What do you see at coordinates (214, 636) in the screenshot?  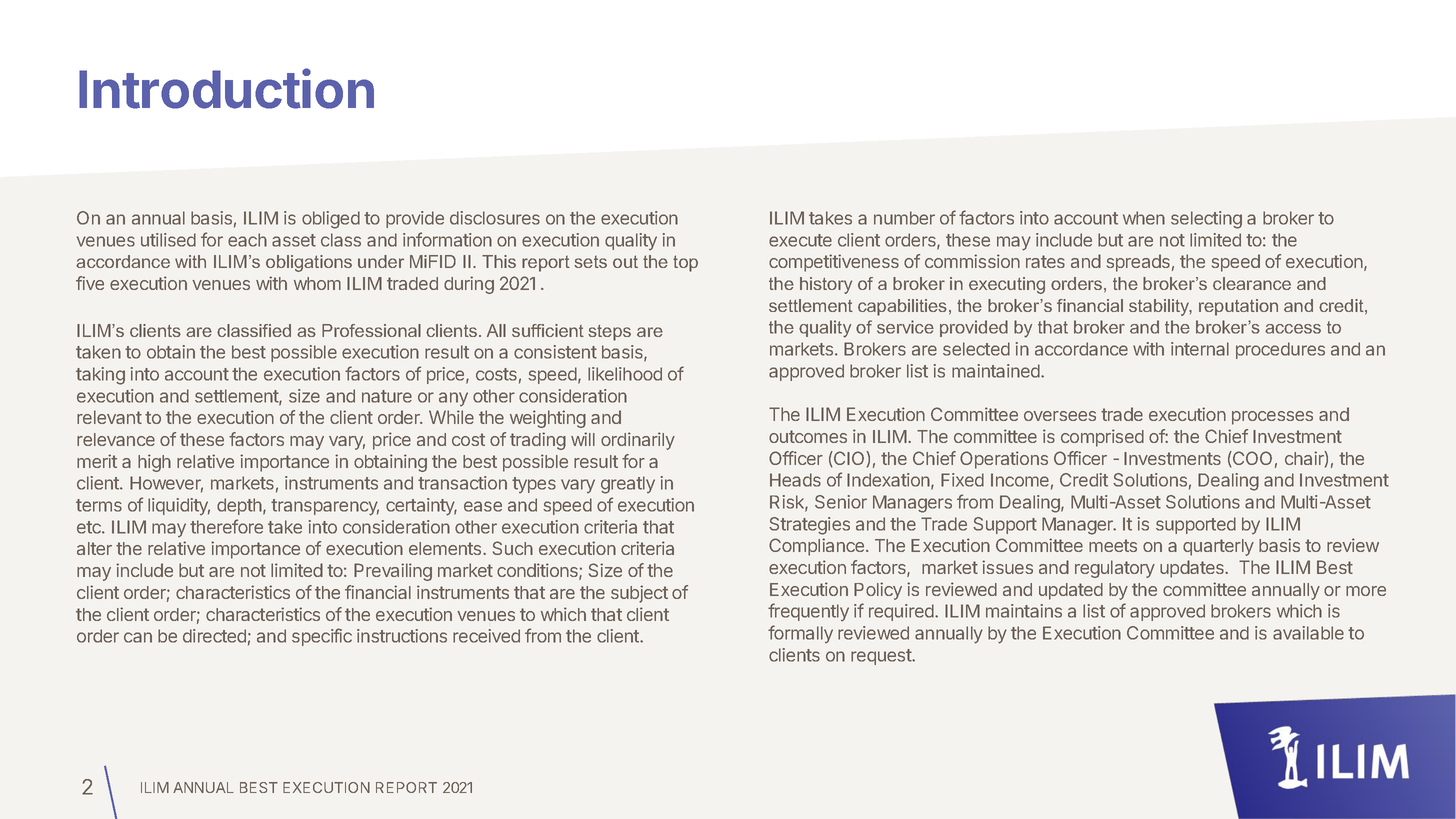 I see `directed` at bounding box center [214, 636].
